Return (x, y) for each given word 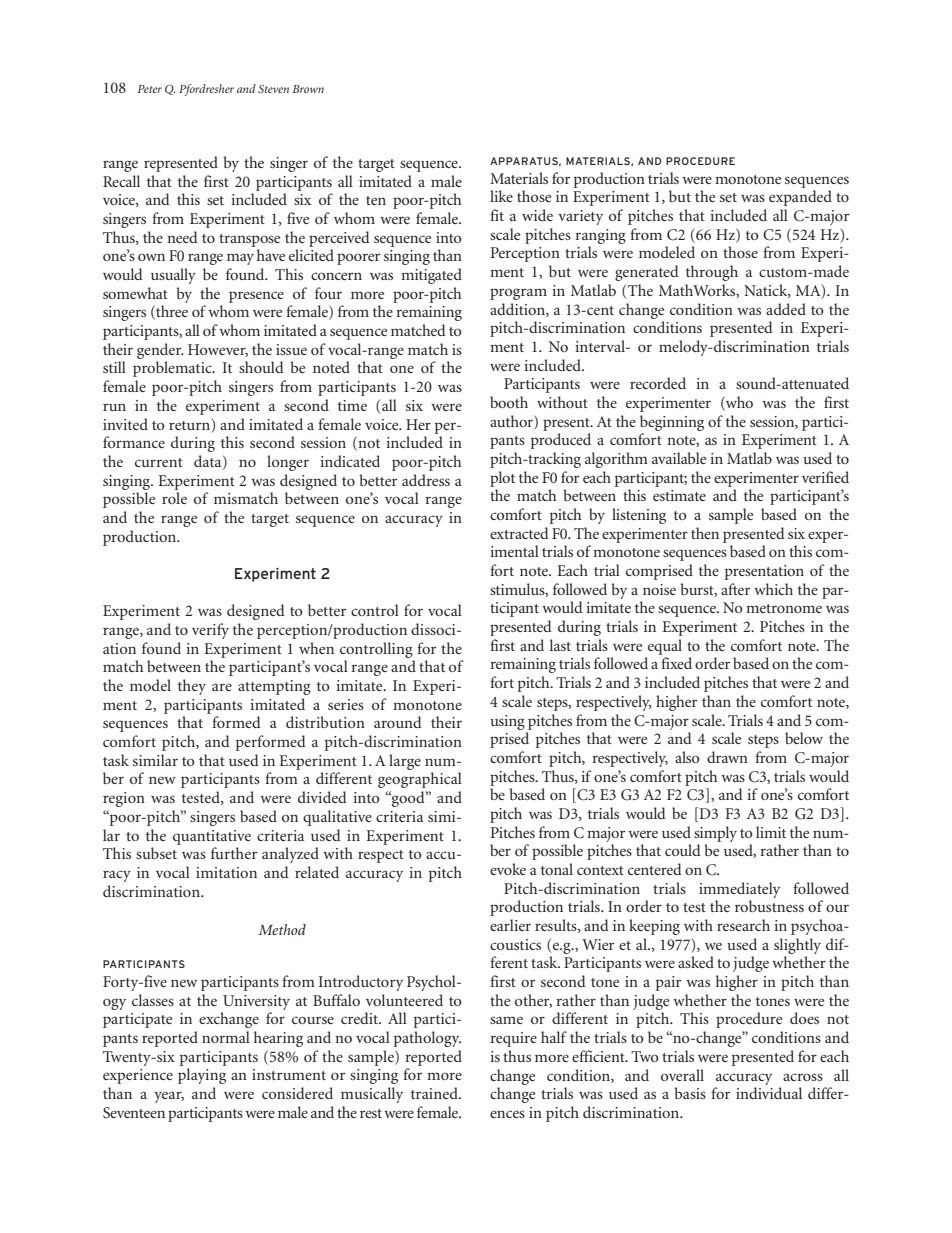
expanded (800, 198)
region (124, 799)
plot (502, 479)
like (501, 196)
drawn (727, 757)
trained (435, 1093)
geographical (420, 780)
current (159, 462)
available (679, 458)
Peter (149, 89)
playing (202, 1076)
